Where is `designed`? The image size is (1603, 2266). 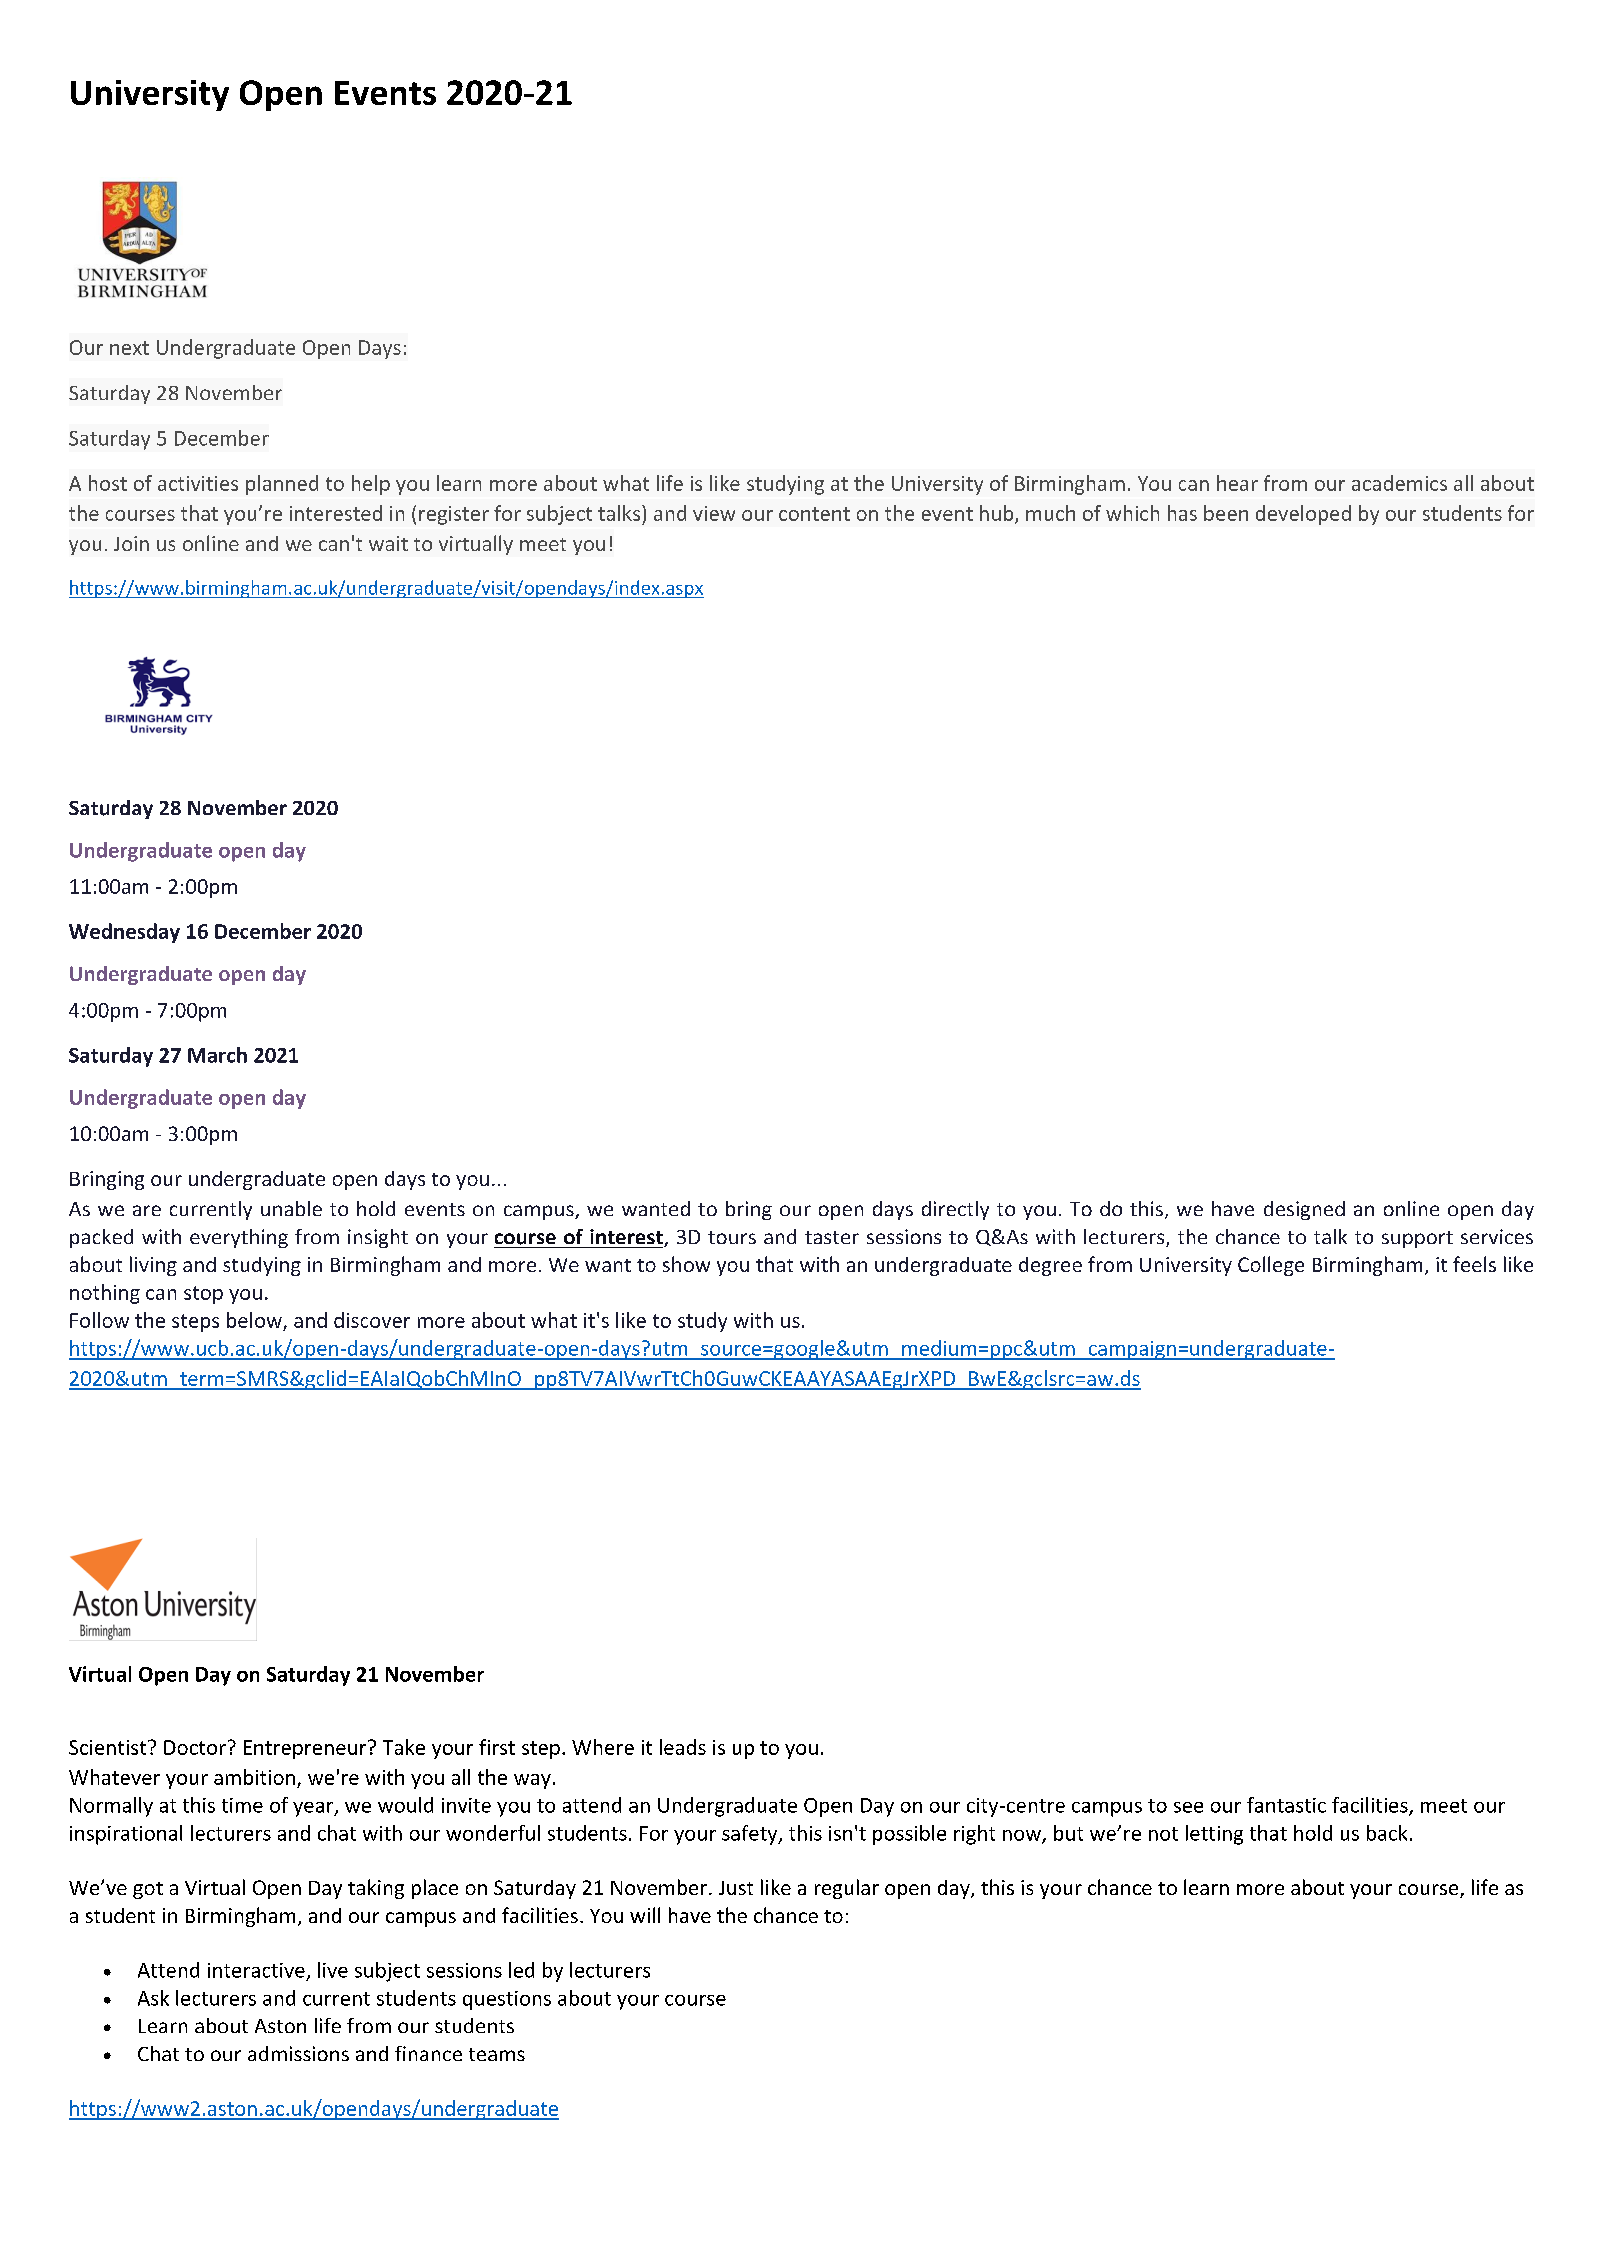
designed is located at coordinates (1304, 1210).
